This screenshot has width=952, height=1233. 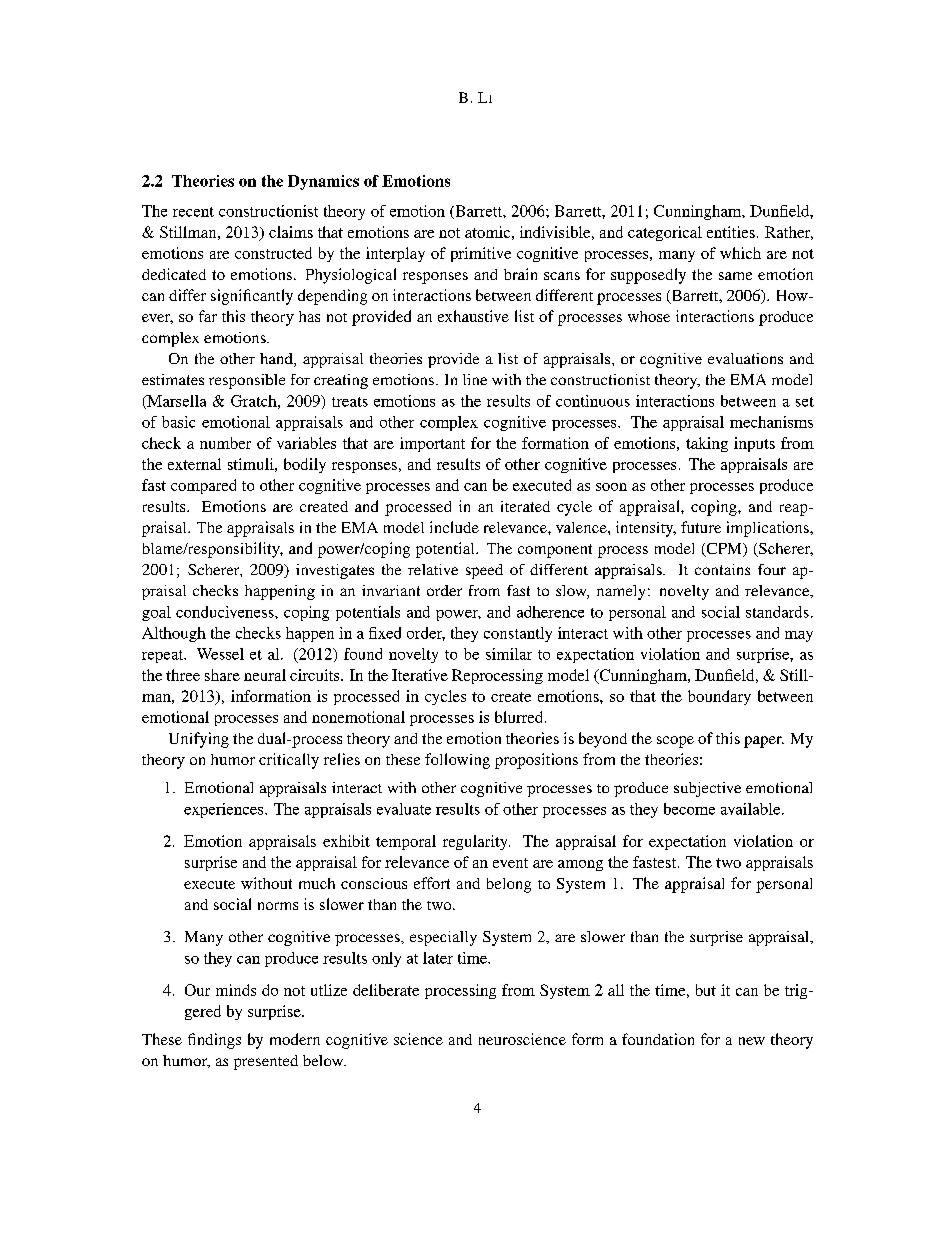 I want to click on primitive, so click(x=481, y=254).
